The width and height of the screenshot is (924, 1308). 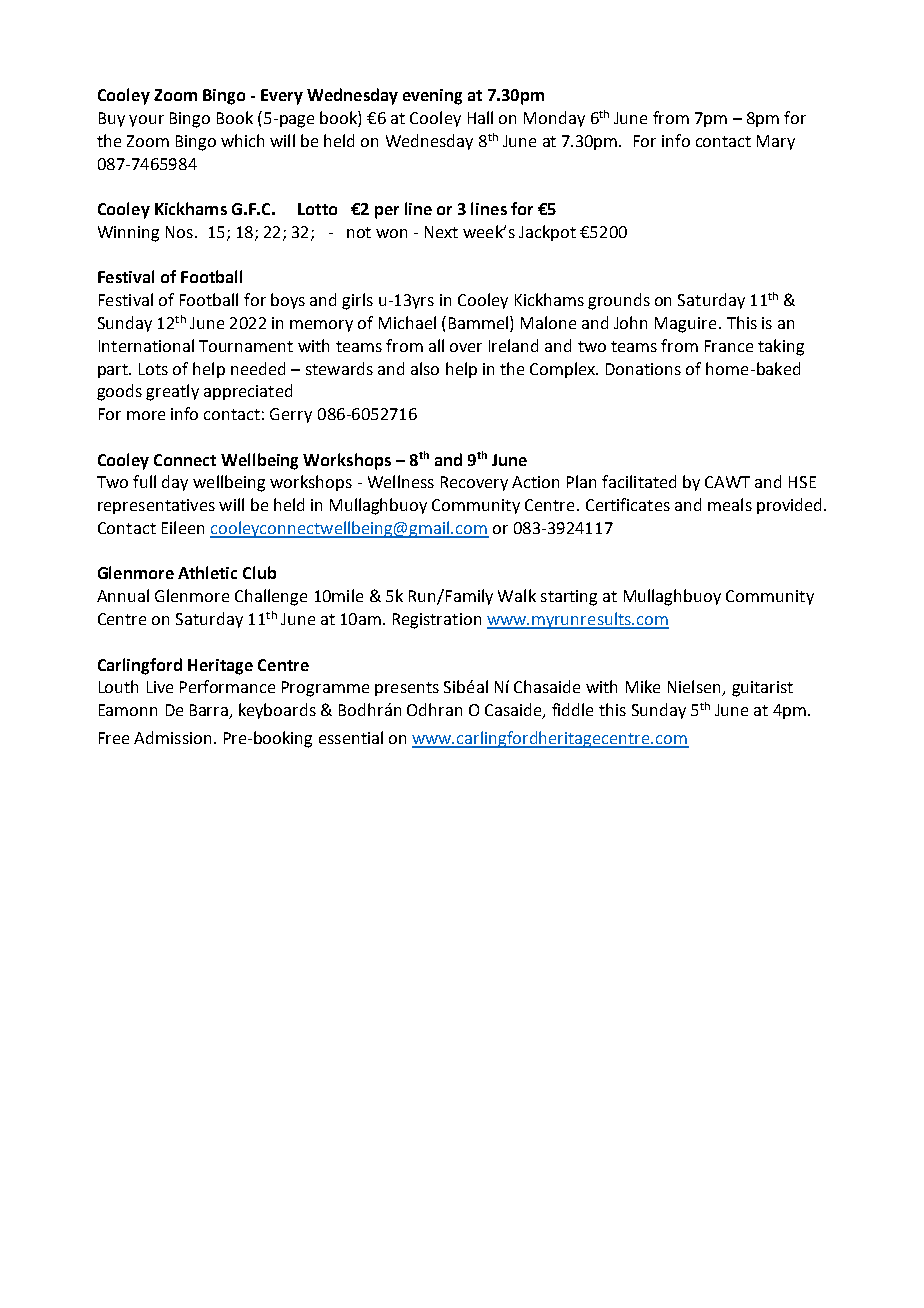 What do you see at coordinates (432, 97) in the screenshot?
I see `evening` at bounding box center [432, 97].
